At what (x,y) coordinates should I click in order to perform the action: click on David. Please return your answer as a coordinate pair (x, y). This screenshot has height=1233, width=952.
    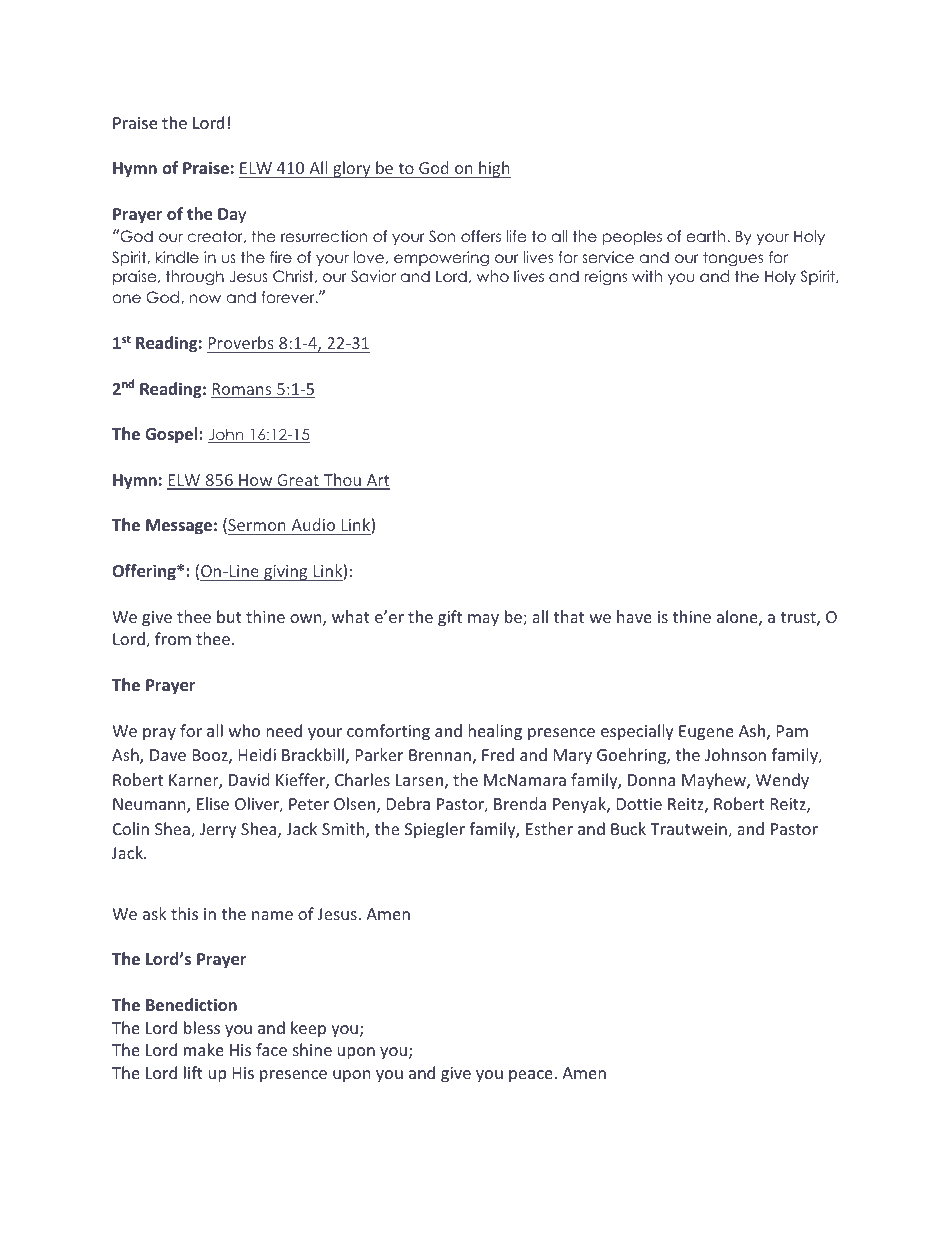
    Looking at the image, I should click on (249, 779).
